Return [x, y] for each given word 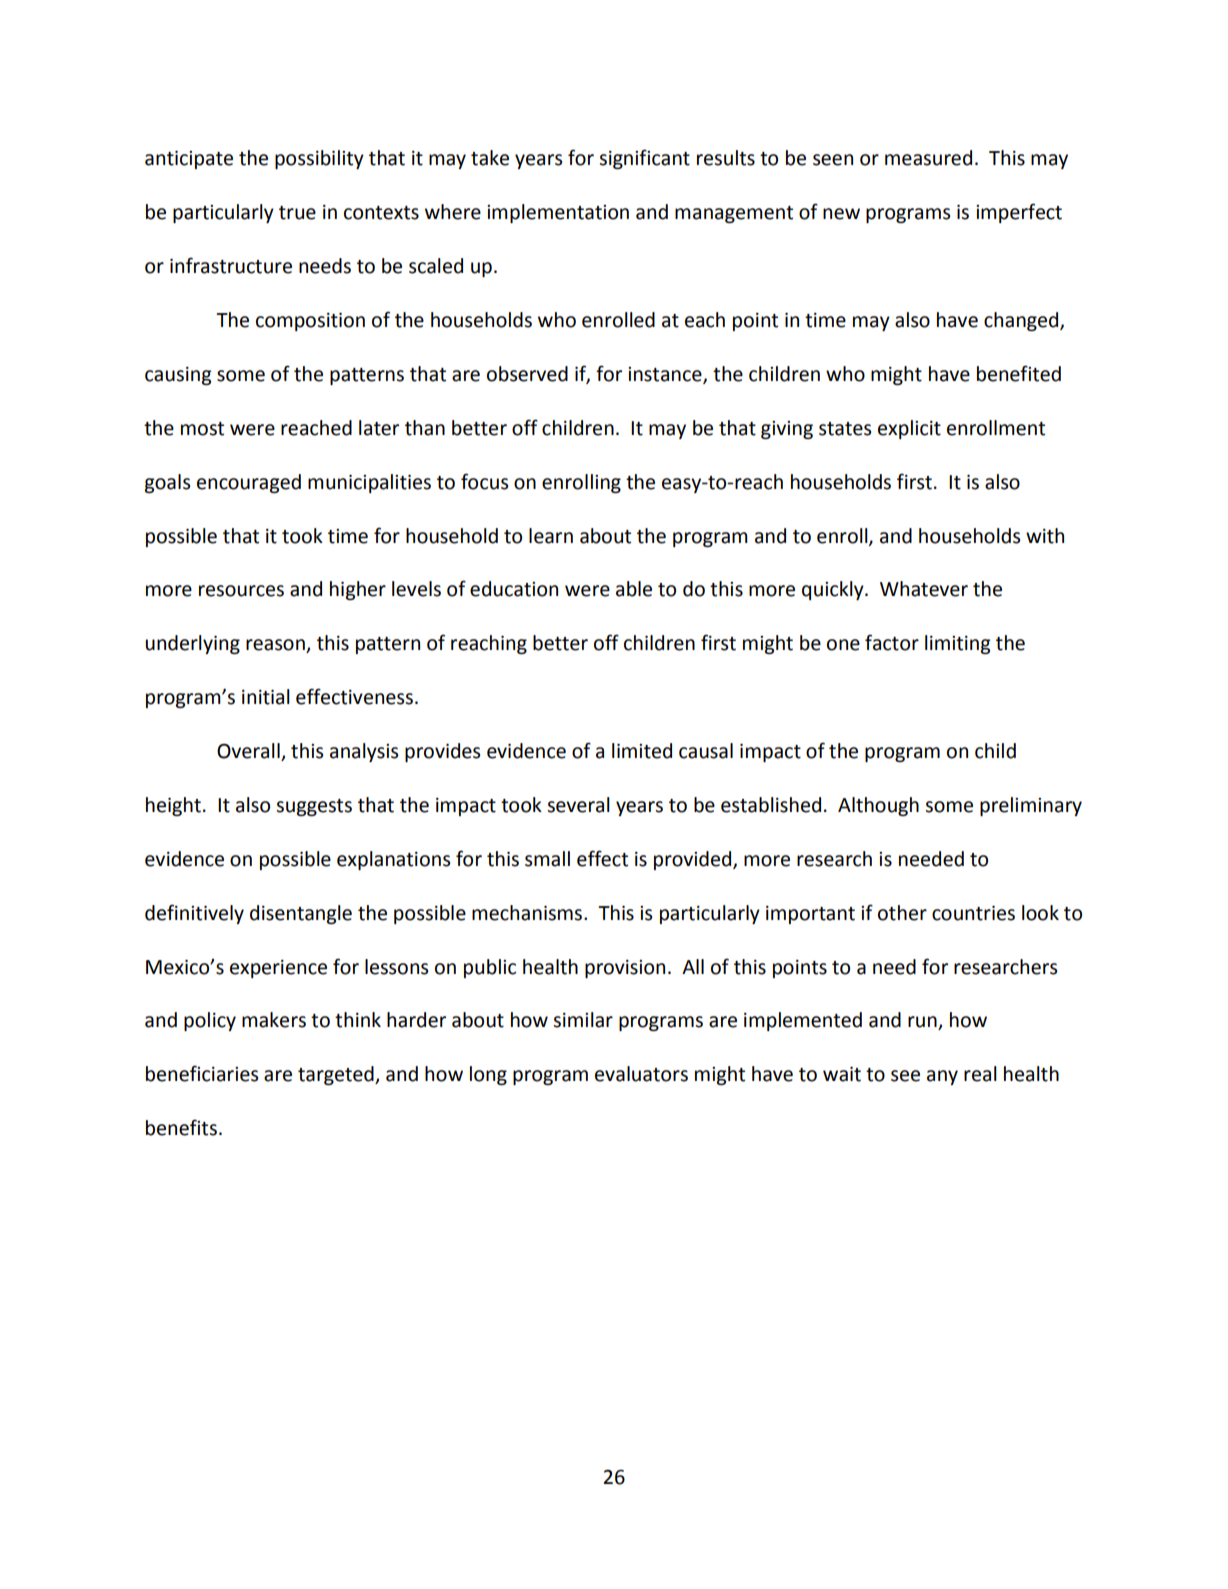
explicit [909, 429]
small [547, 859]
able [634, 589]
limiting [957, 644]
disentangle [301, 914]
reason [276, 646]
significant [644, 159]
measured [928, 158]
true [297, 213]
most [202, 429]
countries [973, 913]
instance [666, 375]
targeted [337, 1075]
